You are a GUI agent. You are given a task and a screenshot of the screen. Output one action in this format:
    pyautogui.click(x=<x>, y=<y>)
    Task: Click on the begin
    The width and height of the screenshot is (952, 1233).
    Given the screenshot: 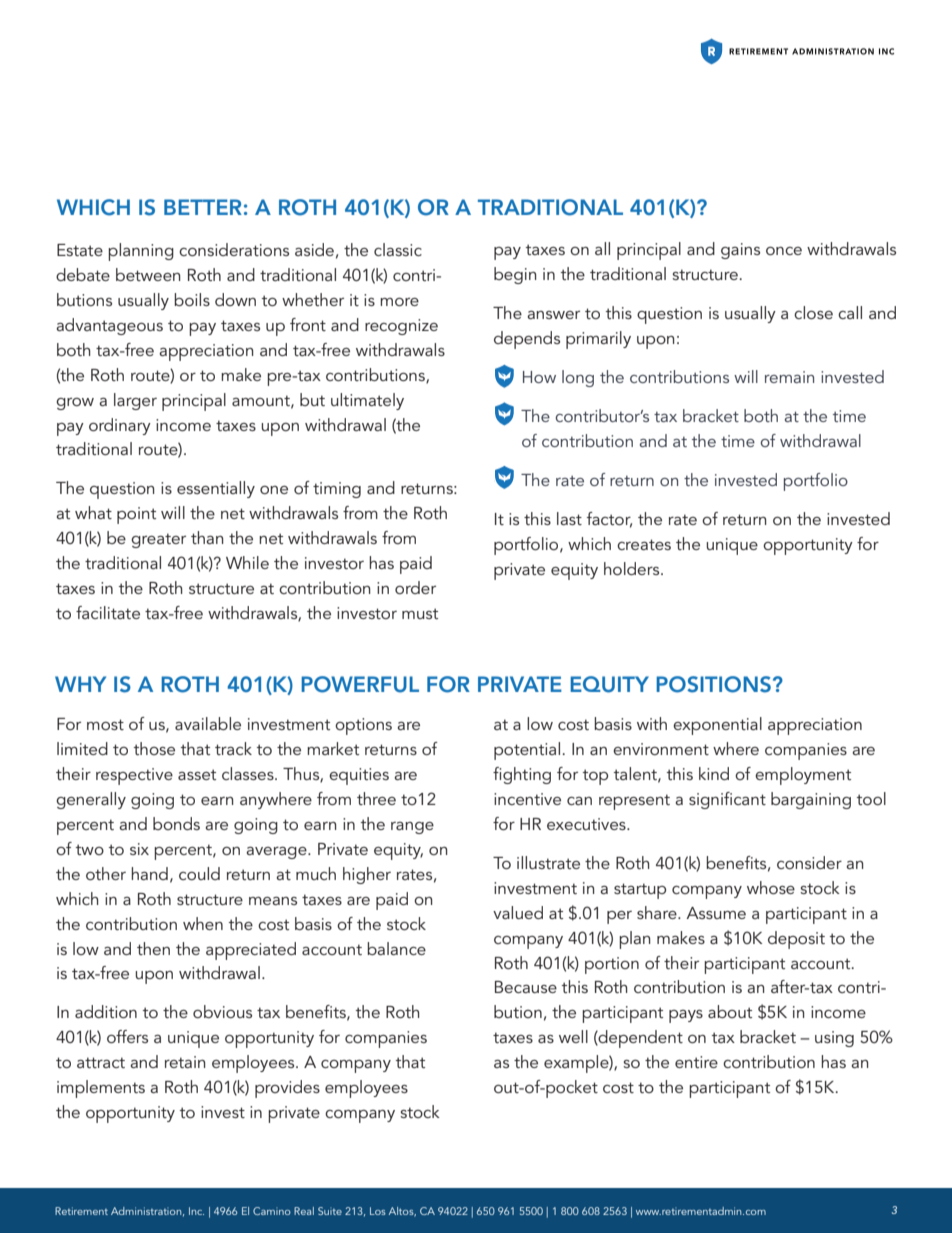 What is the action you would take?
    pyautogui.click(x=515, y=275)
